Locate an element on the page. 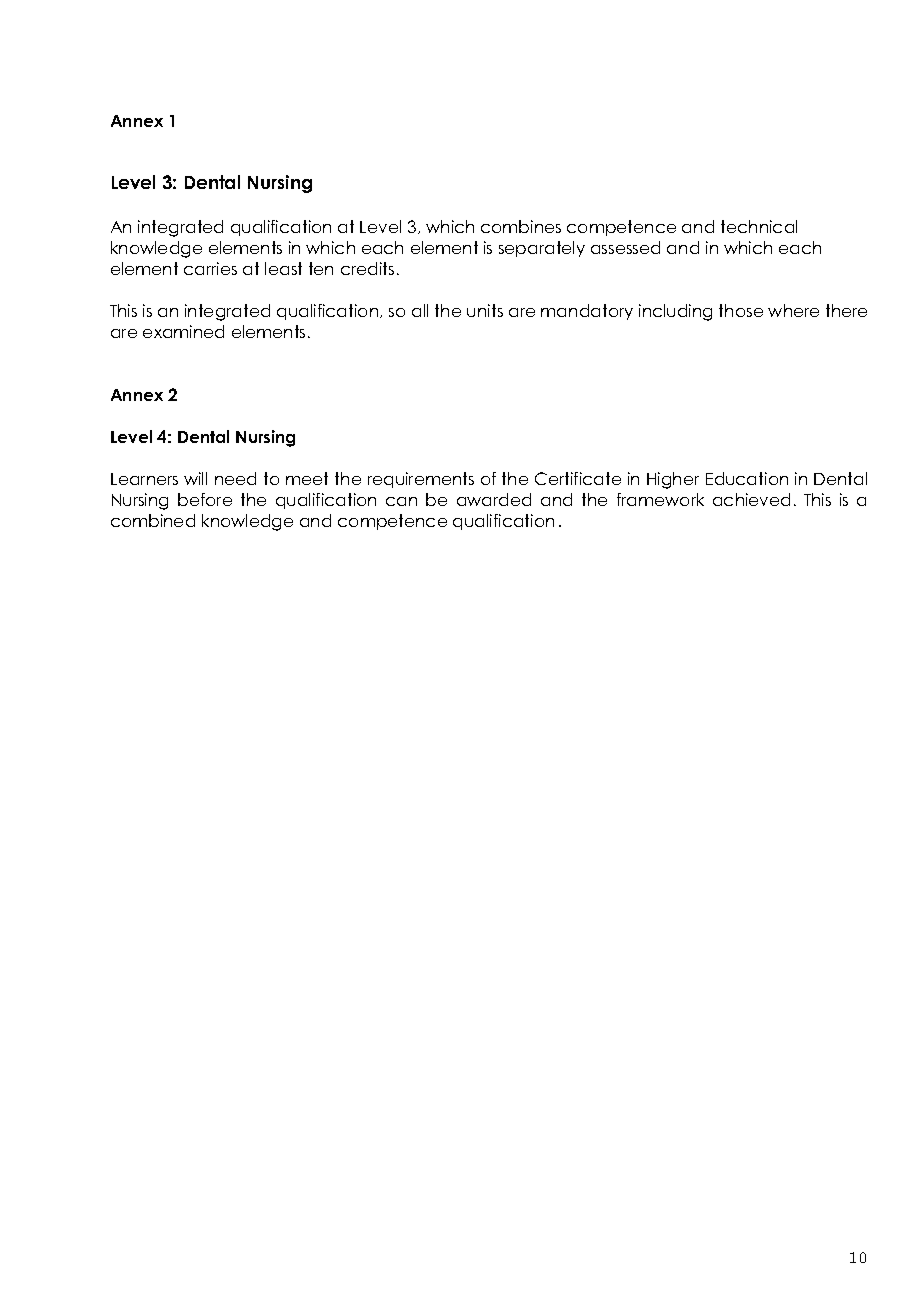 The height and width of the image is (1308, 924). carries is located at coordinates (210, 268).
